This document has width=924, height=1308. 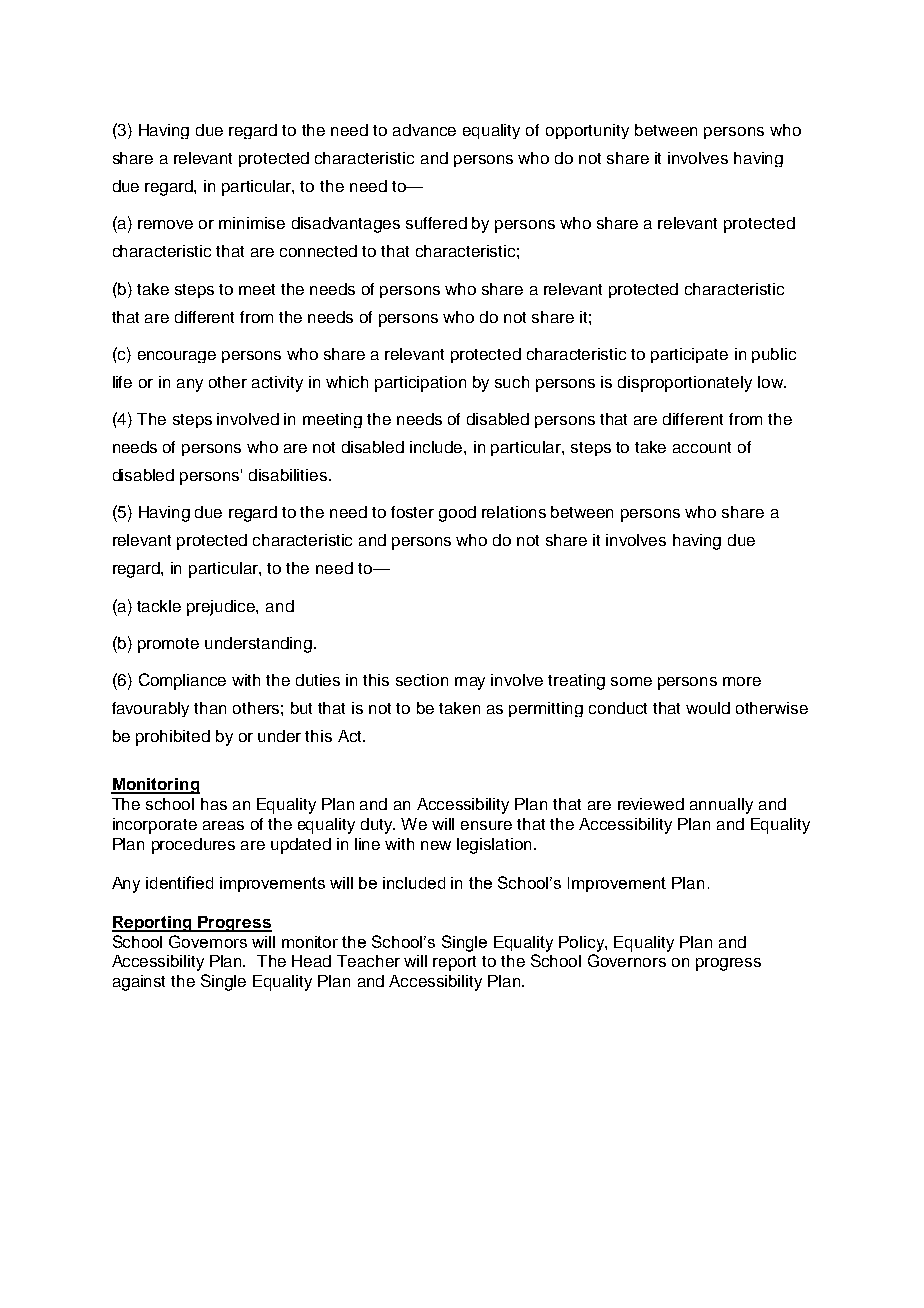 I want to click on annually, so click(x=721, y=806).
